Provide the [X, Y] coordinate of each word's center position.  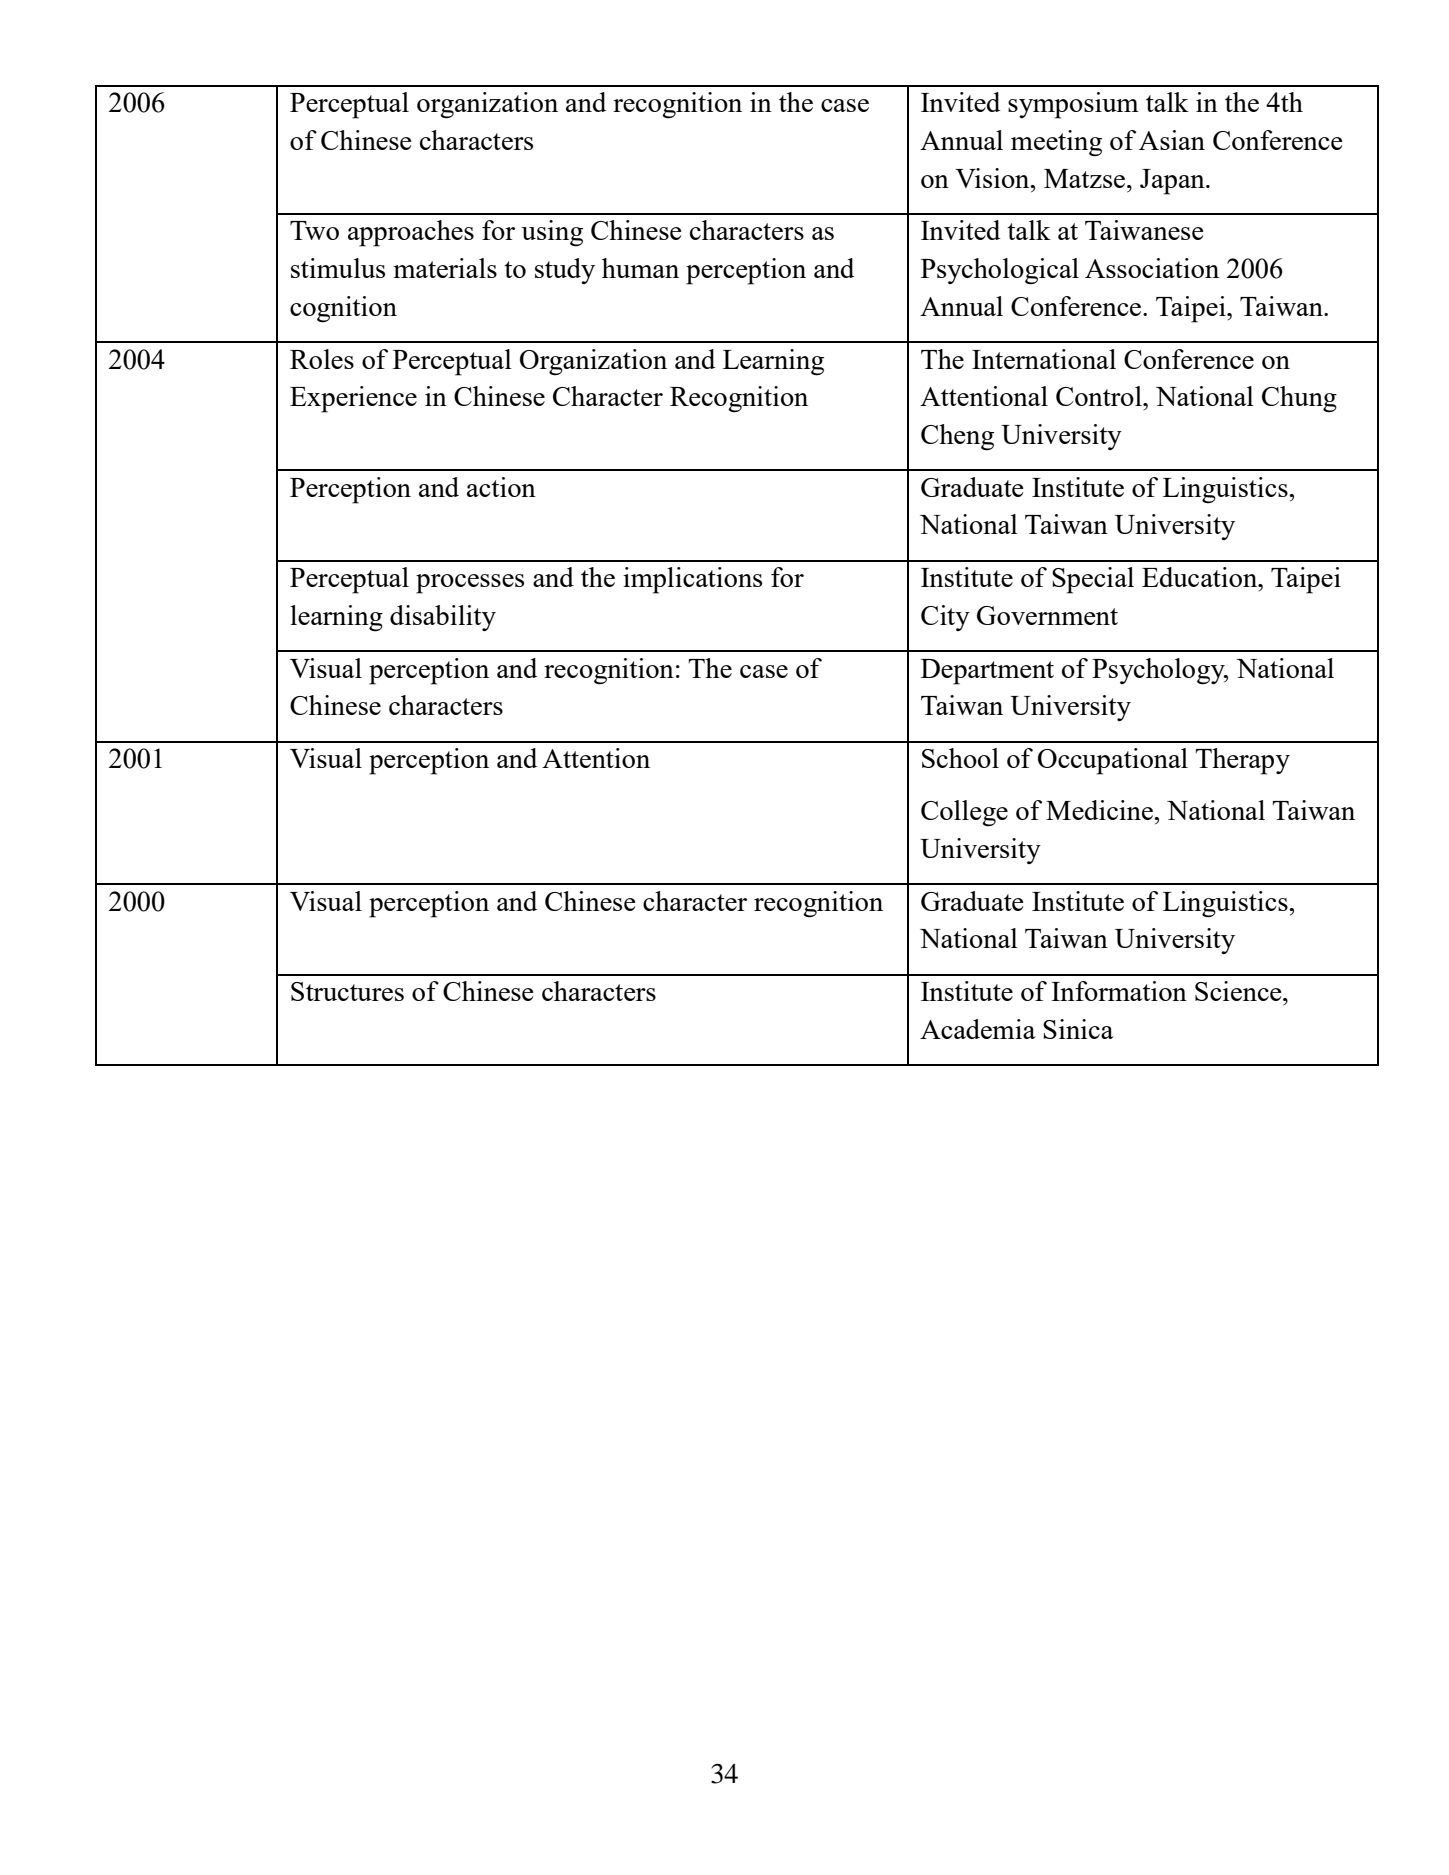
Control [1100, 396]
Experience [353, 399]
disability [443, 618]
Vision [993, 178]
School [960, 758]
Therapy [1242, 761]
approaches [411, 233]
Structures [347, 991]
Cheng [957, 437]
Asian [1172, 140]
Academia [978, 1029]
